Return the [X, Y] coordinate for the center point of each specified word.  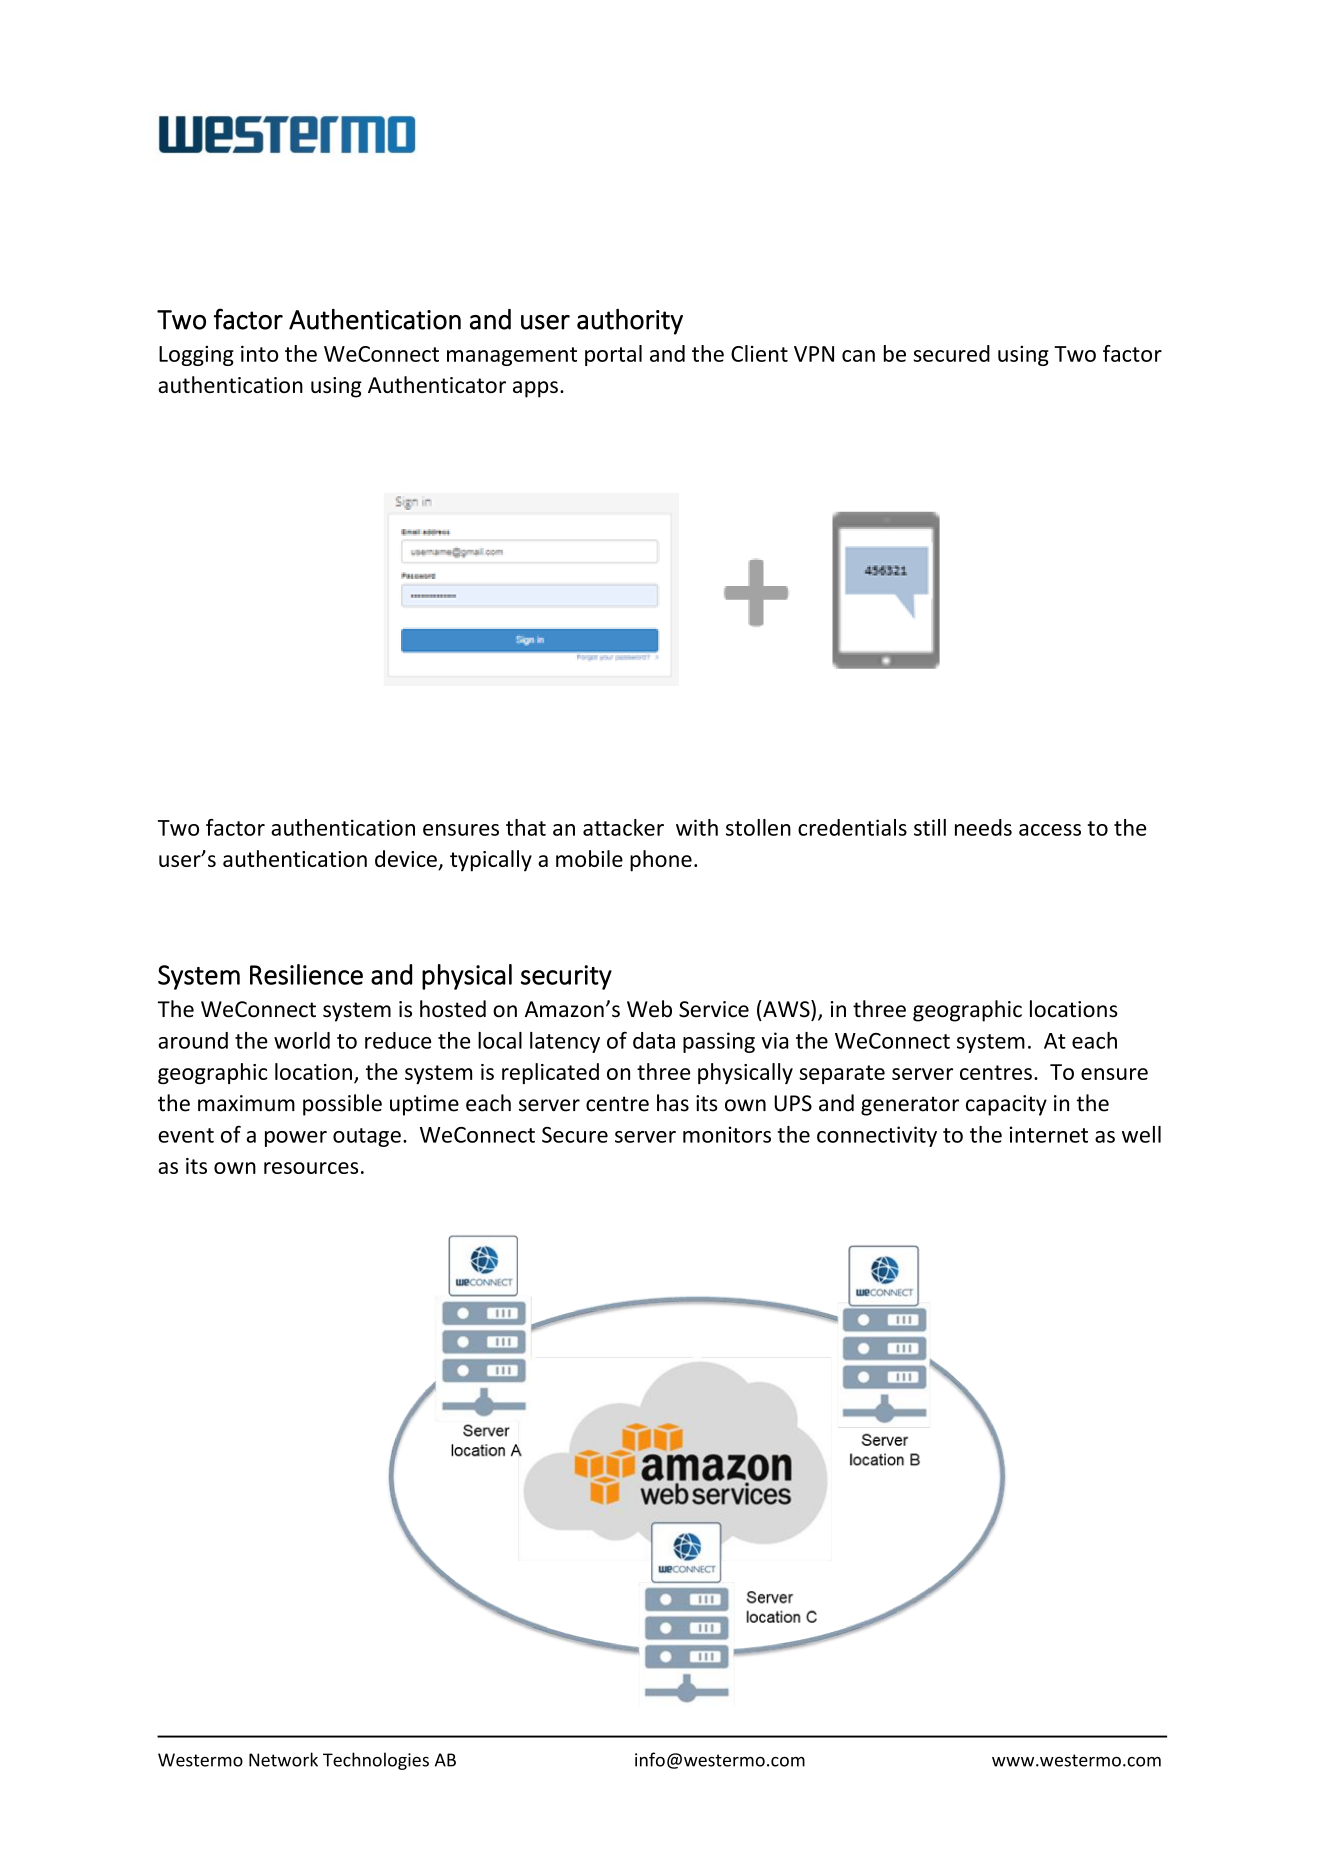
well [1141, 1134]
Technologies [376, 1761]
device [407, 860]
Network [283, 1759]
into [259, 353]
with [697, 827]
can [858, 356]
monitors [727, 1134]
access [1050, 830]
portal [613, 355]
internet [1049, 1134]
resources [311, 1168]
